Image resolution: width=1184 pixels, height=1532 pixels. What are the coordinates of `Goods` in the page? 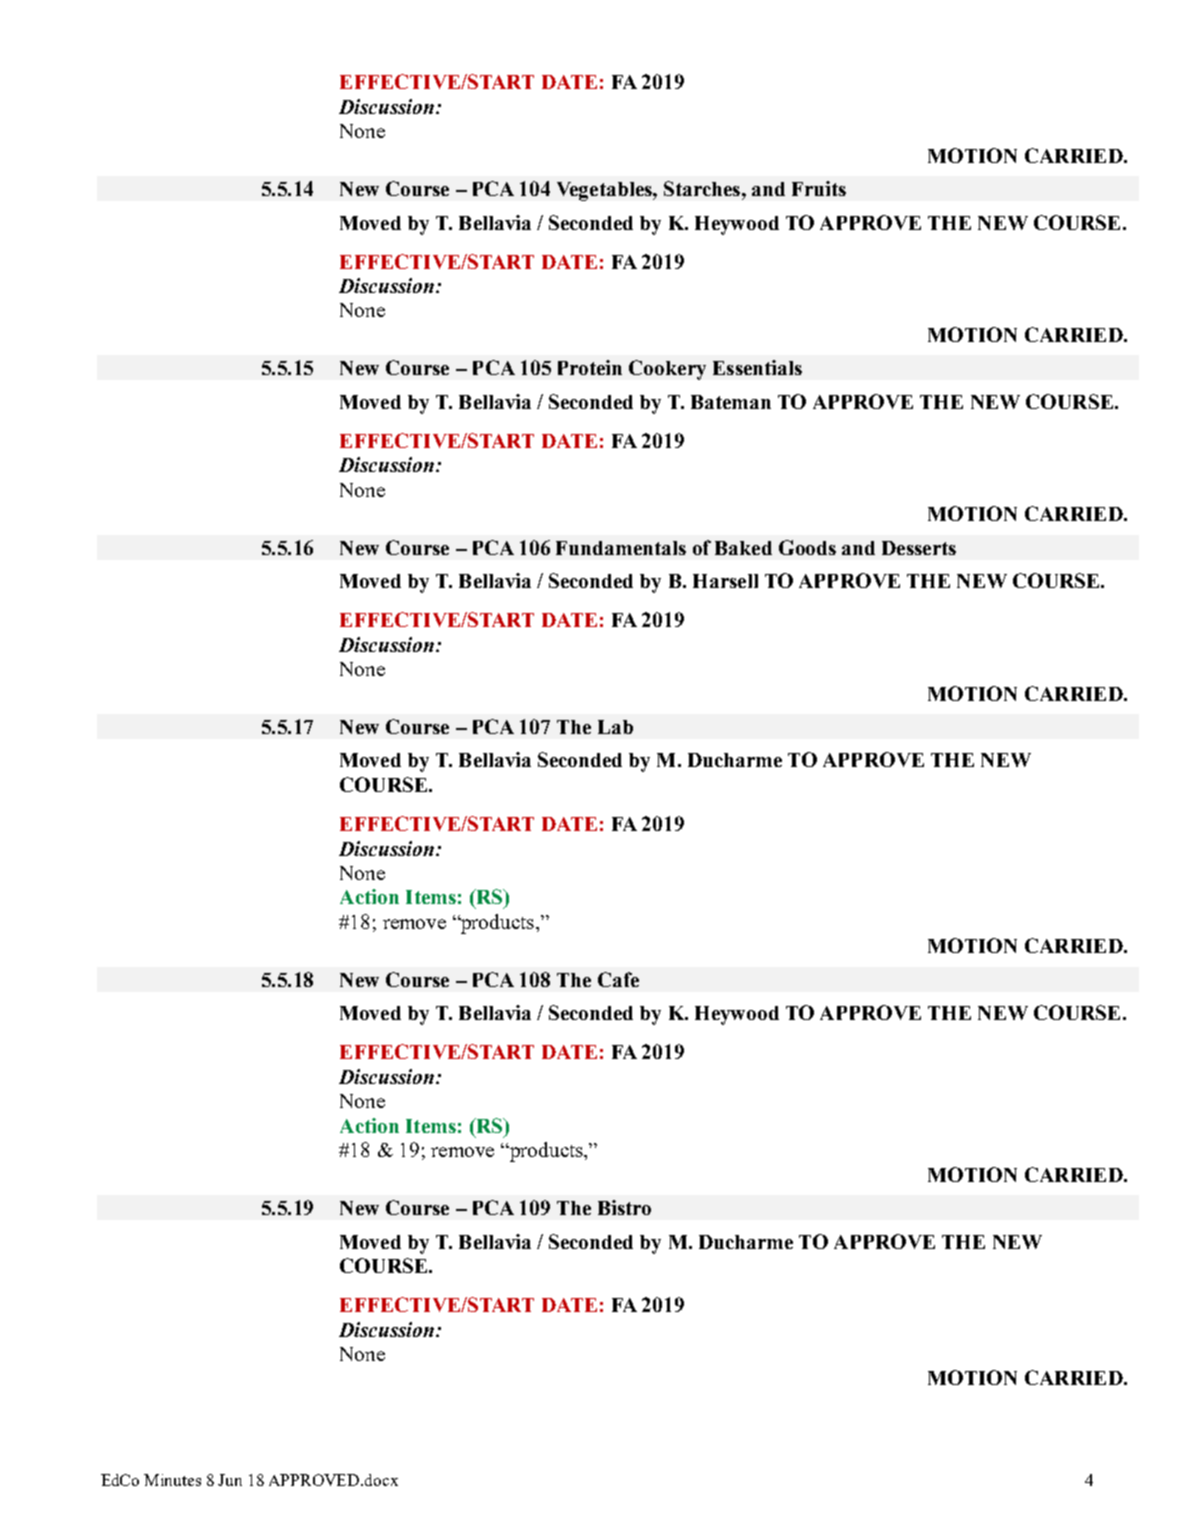 It's located at (807, 547).
